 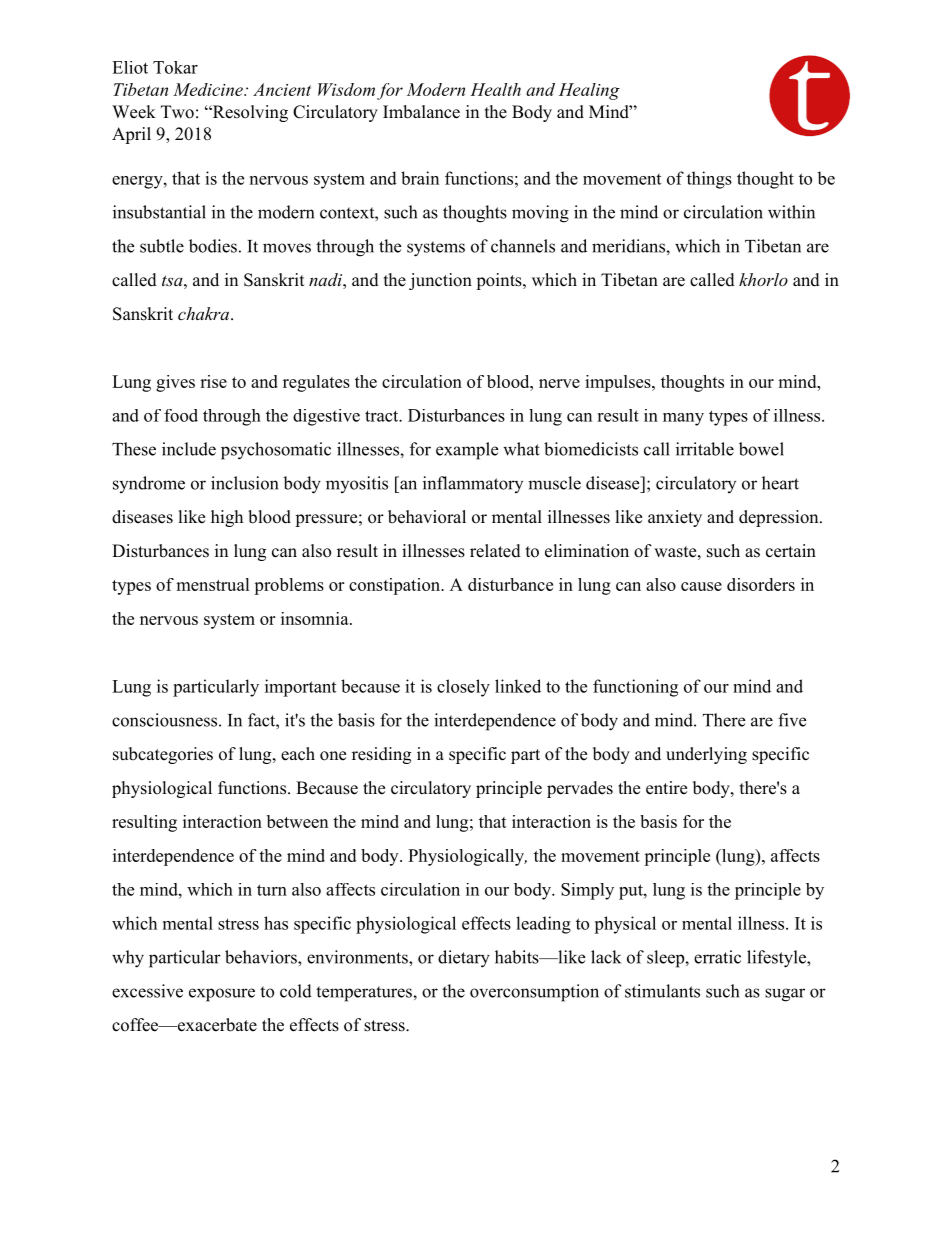 What do you see at coordinates (675, 518) in the screenshot?
I see `anxiety` at bounding box center [675, 518].
